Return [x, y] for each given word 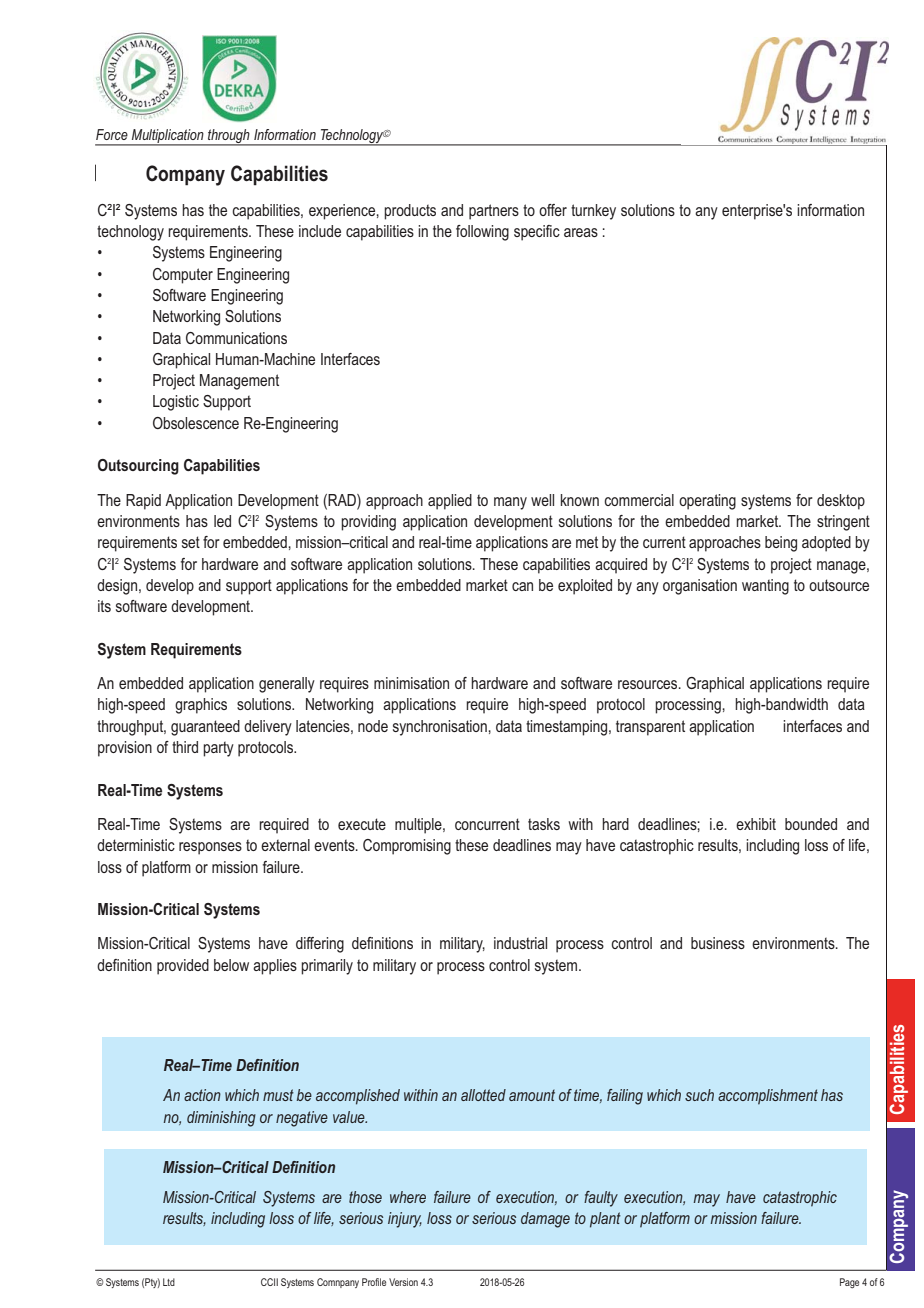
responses [210, 848]
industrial [520, 943]
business [718, 943]
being [781, 544]
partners [494, 212]
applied [450, 502]
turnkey [593, 212]
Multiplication [168, 137]
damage [545, 1220]
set [191, 542]
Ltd [169, 1282]
